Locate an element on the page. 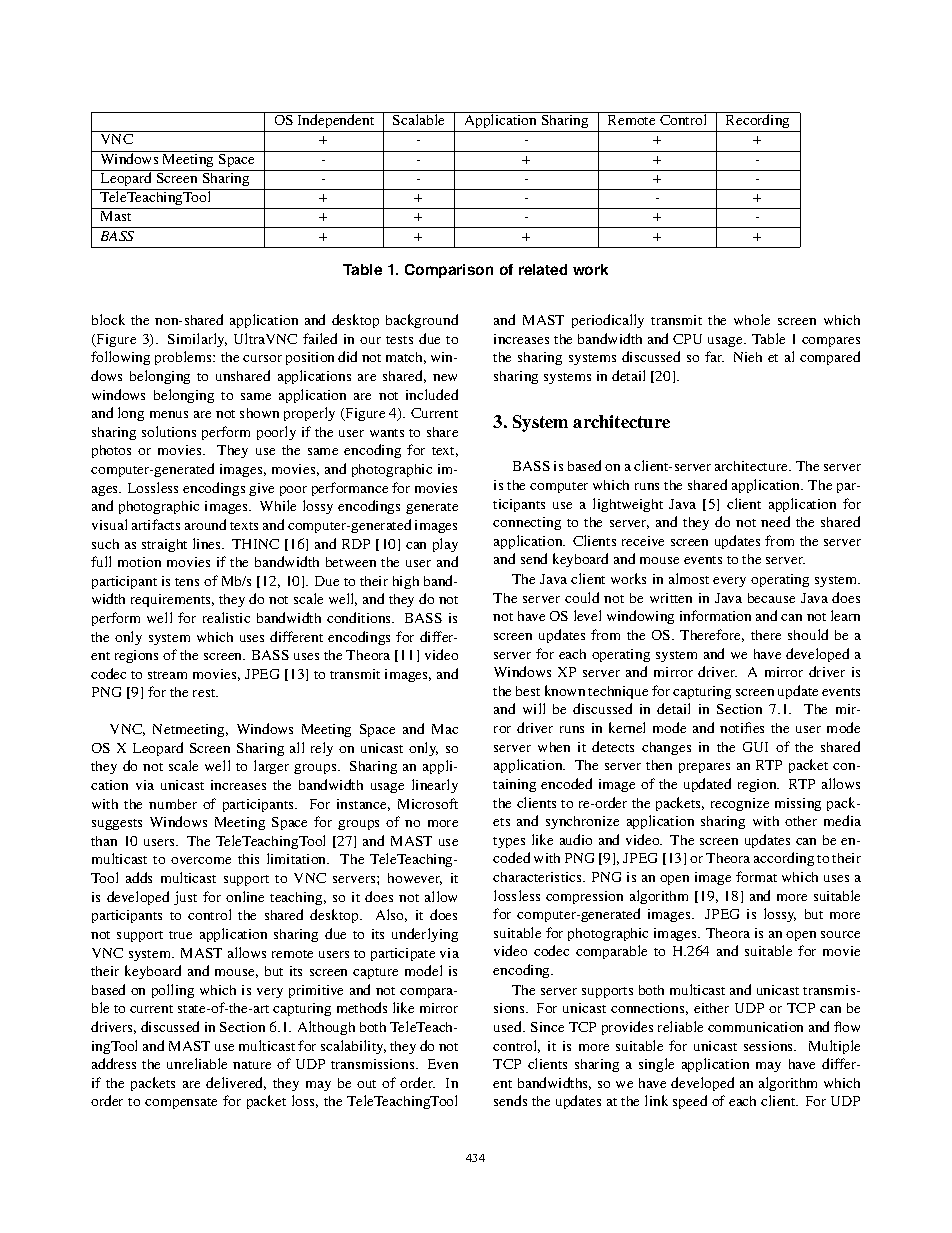 Image resolution: width=952 pixels, height=1233 pixels. Scalable is located at coordinates (418, 119).
